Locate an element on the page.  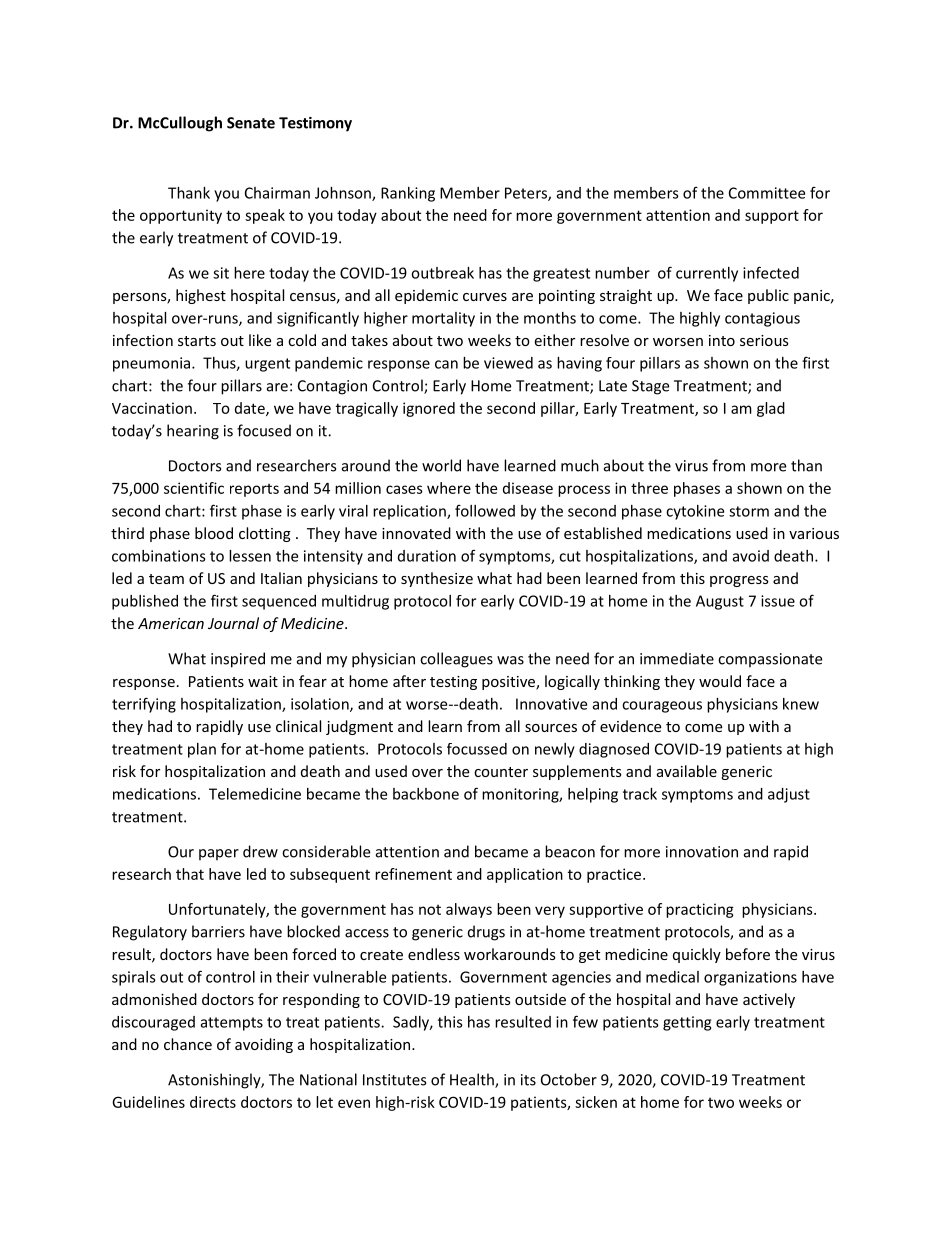
that is located at coordinates (190, 874).
